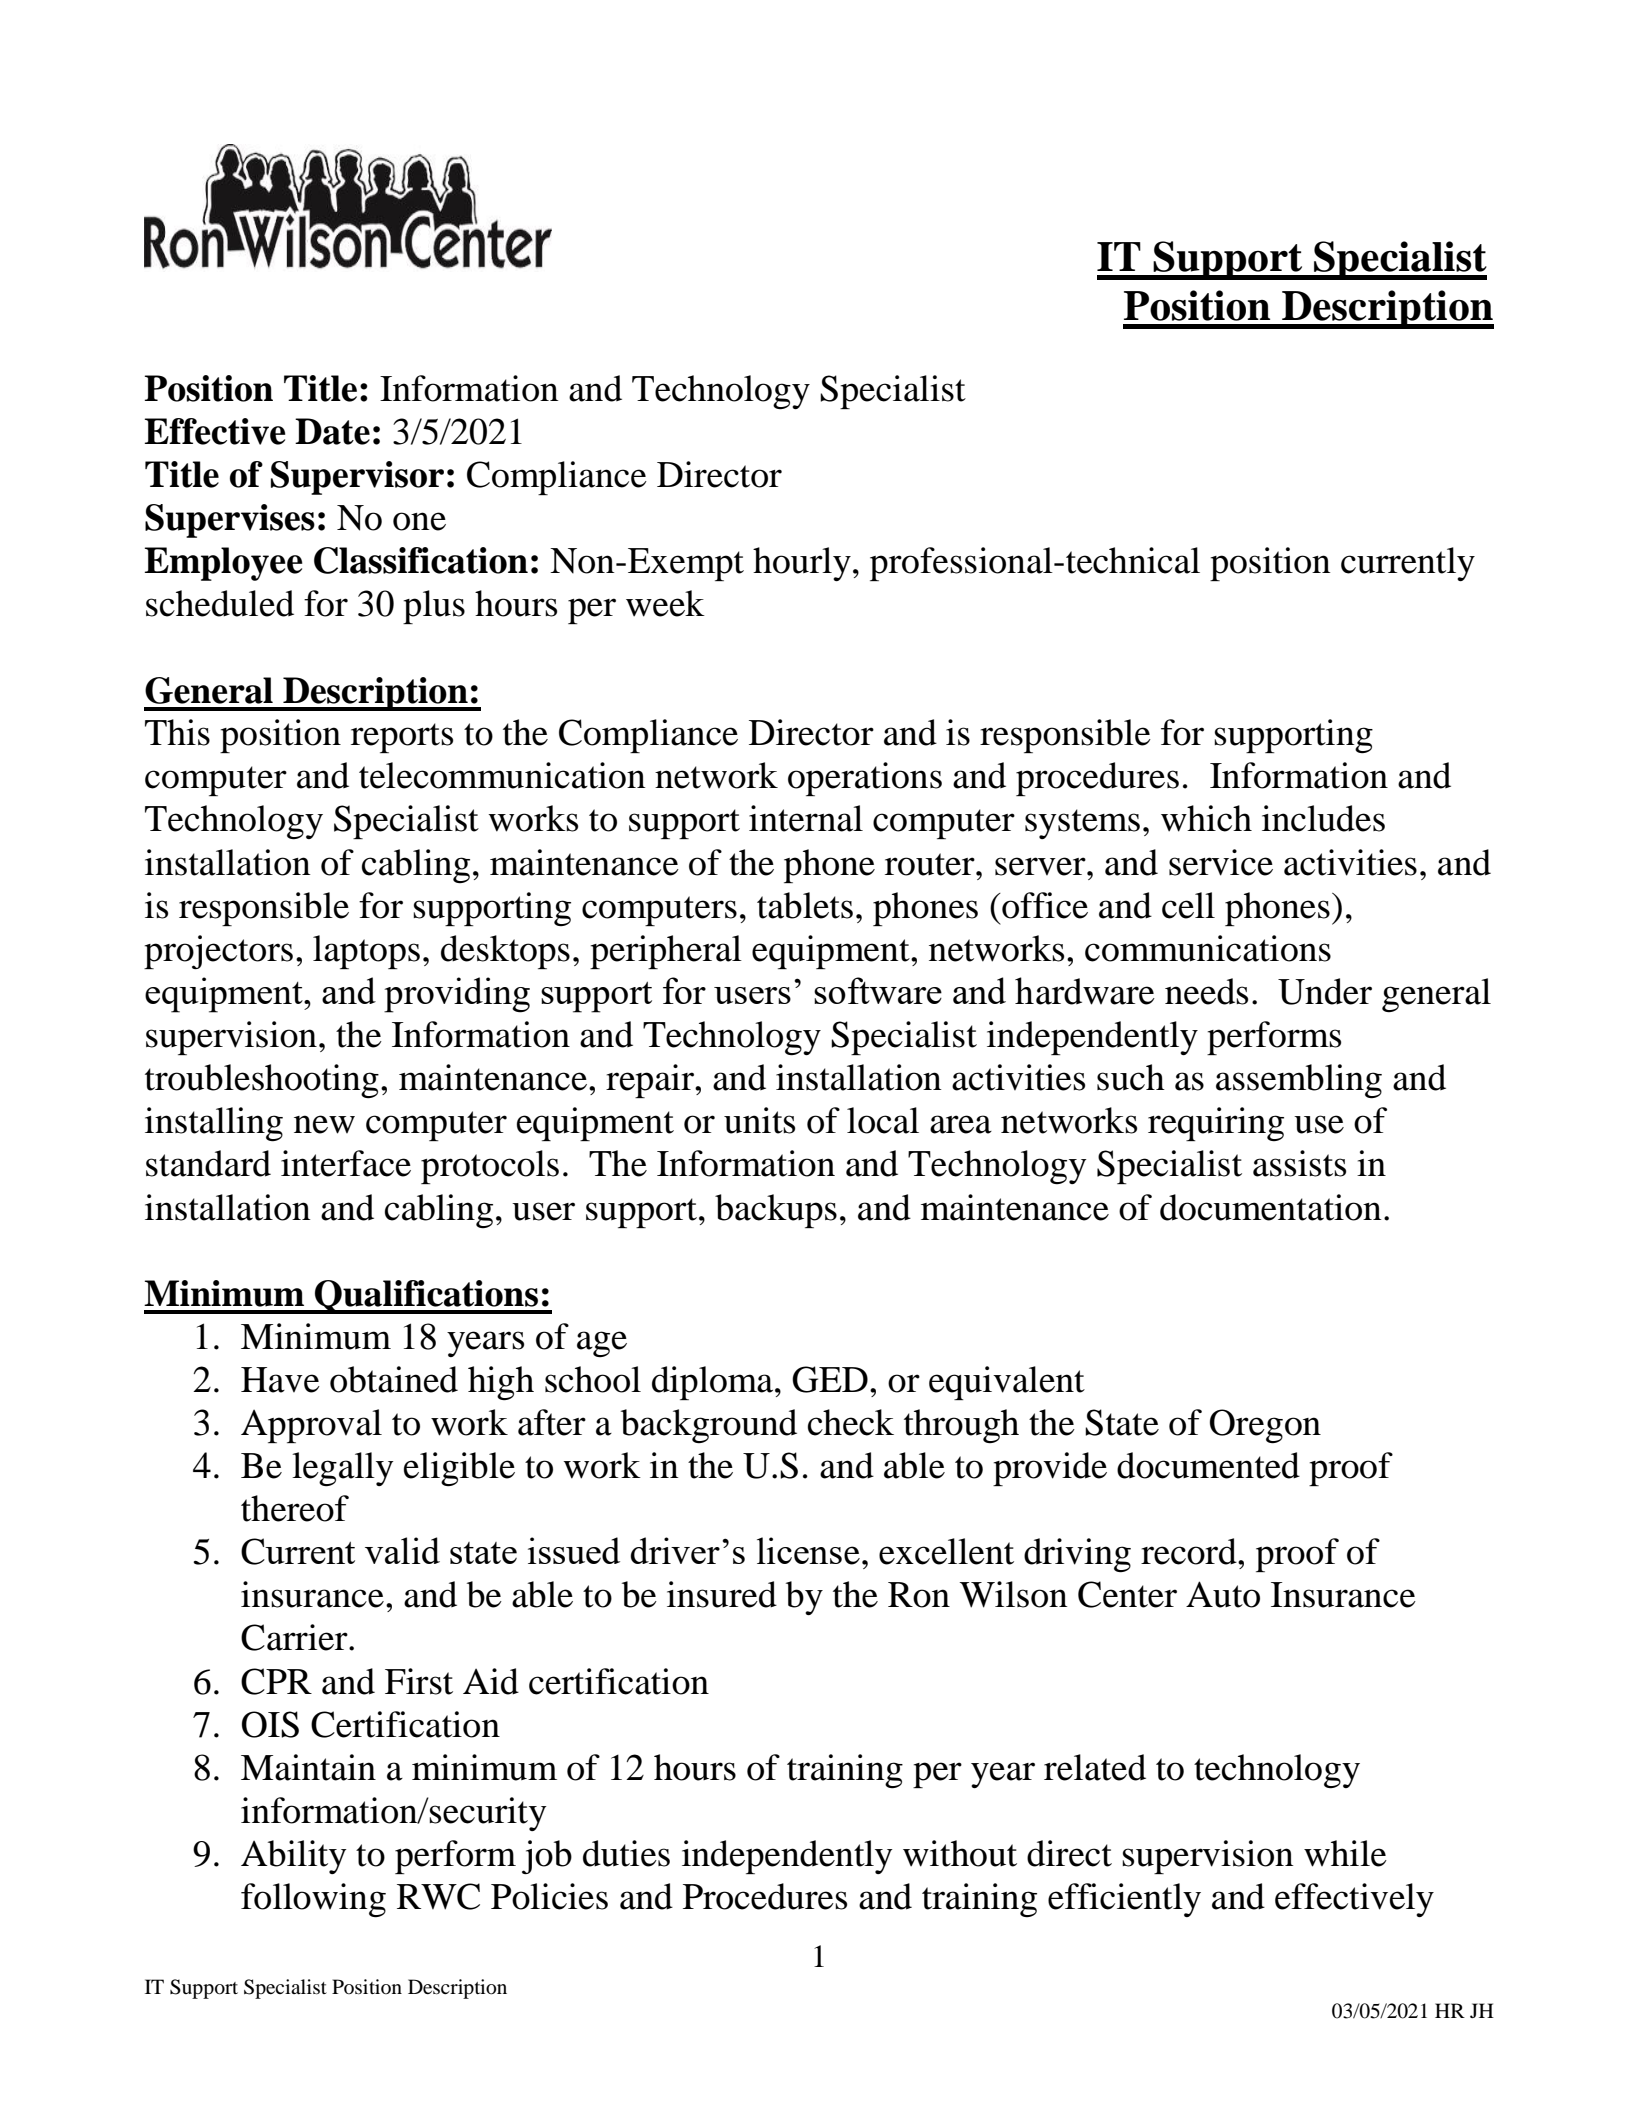 The image size is (1638, 2120). Describe the element at coordinates (759, 1120) in the screenshot. I see `units` at that location.
